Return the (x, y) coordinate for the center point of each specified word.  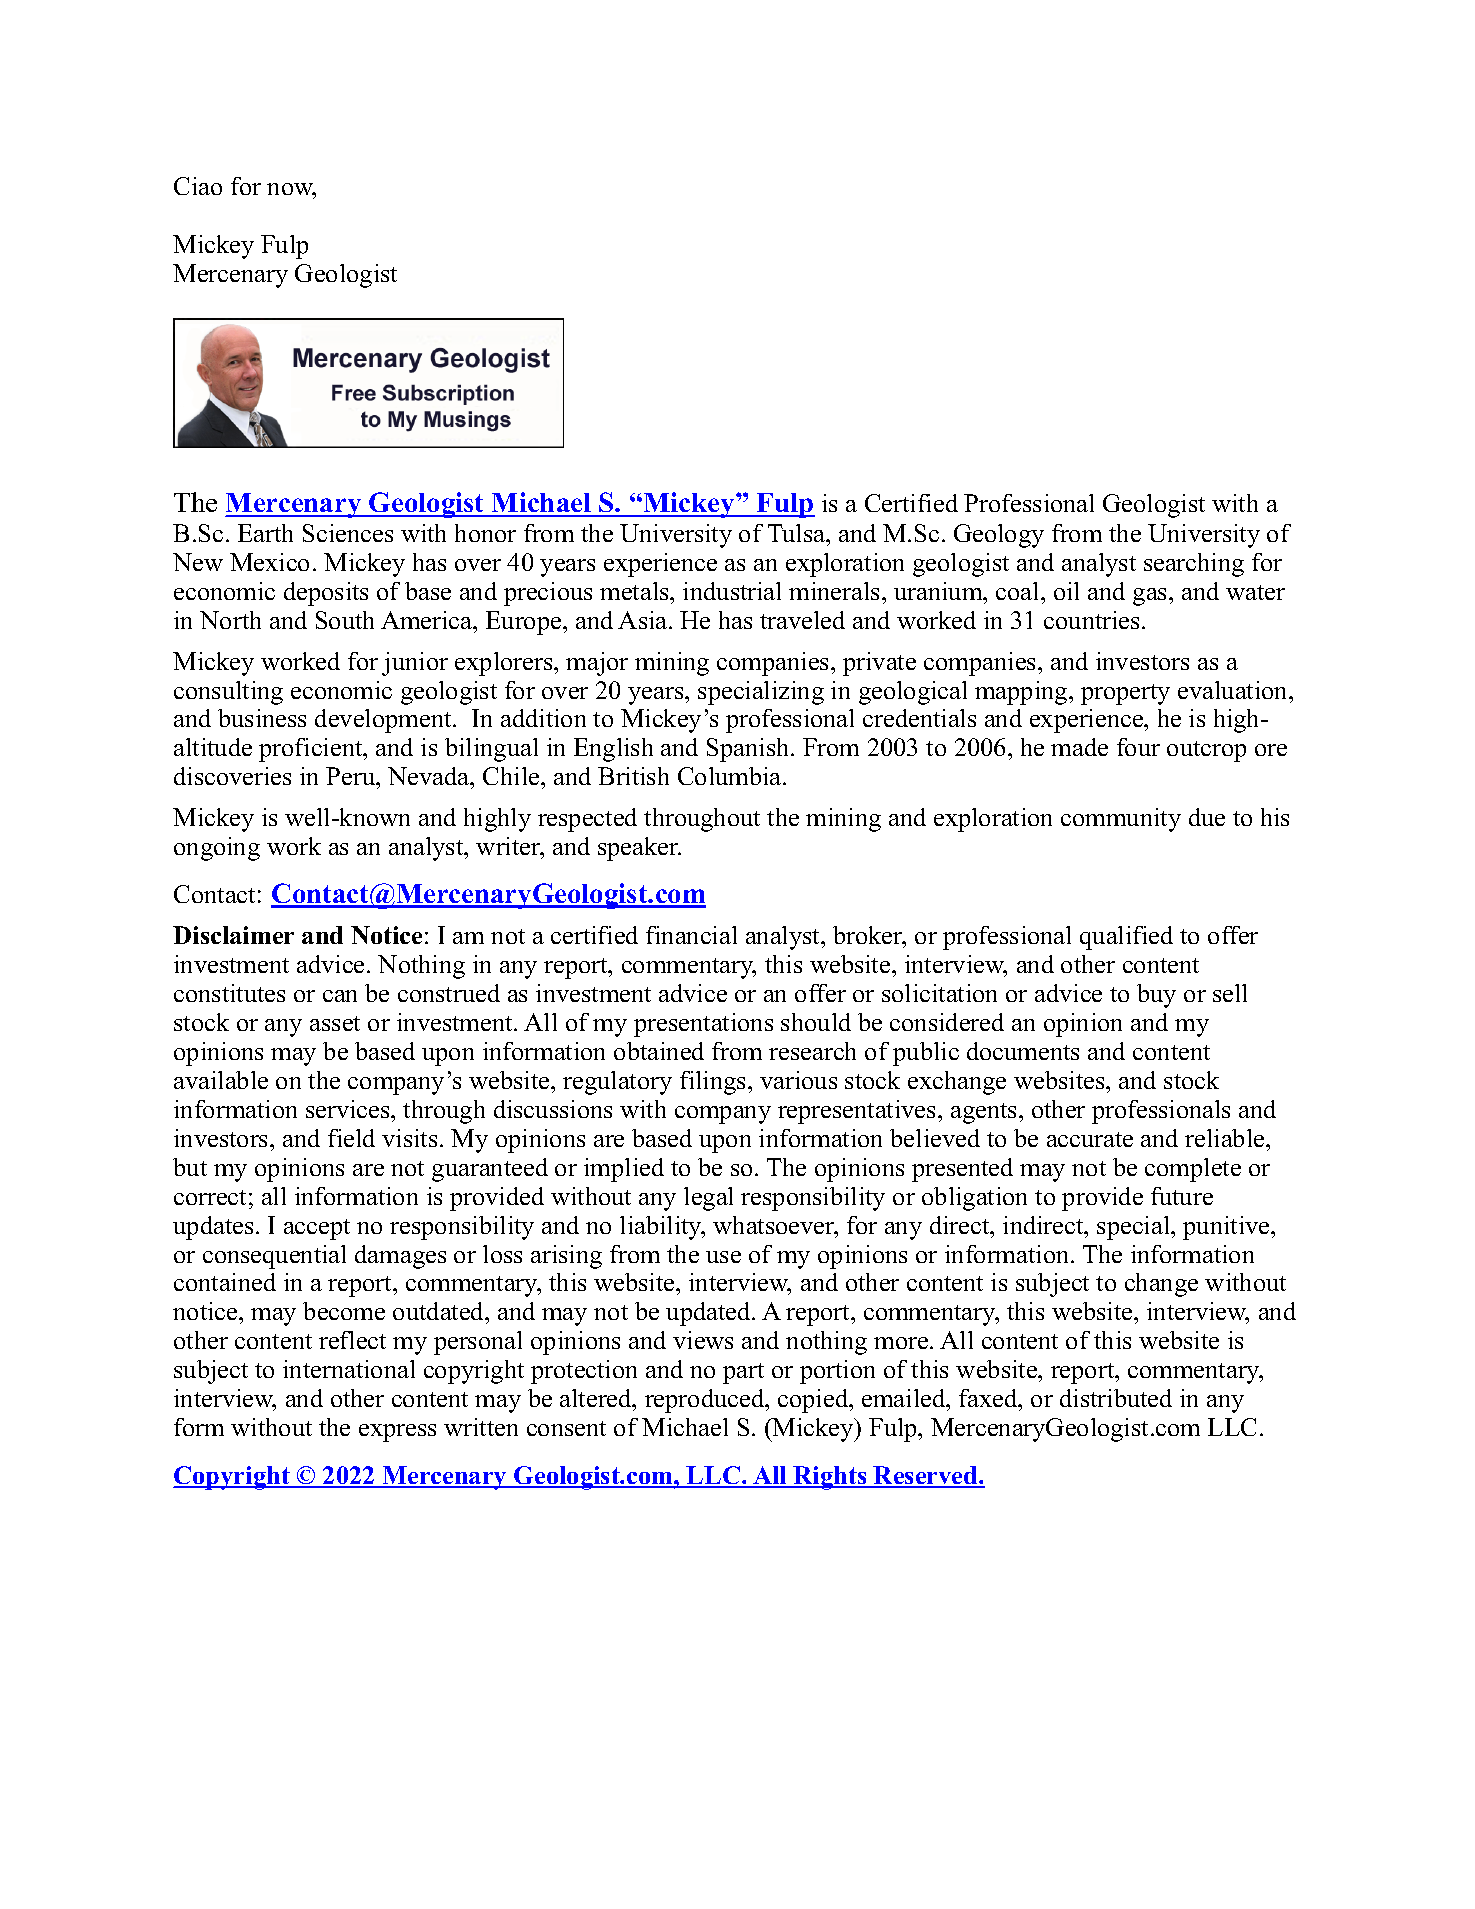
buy (1156, 996)
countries (1091, 620)
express (397, 1433)
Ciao (198, 186)
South (345, 620)
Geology (999, 536)
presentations (703, 1025)
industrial (732, 591)
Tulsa (798, 533)
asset (335, 1023)
